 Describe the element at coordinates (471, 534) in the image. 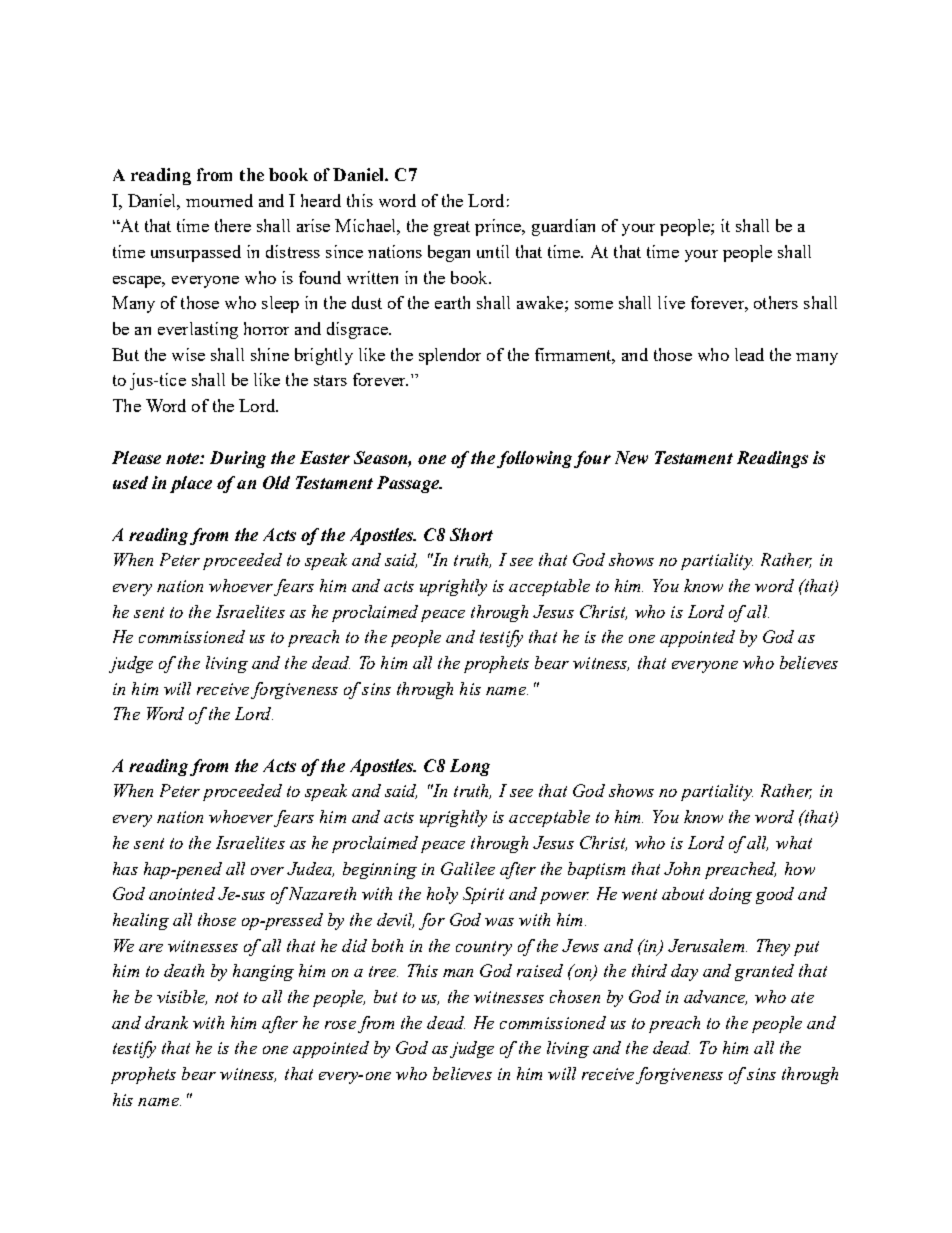

I see `Short` at that location.
